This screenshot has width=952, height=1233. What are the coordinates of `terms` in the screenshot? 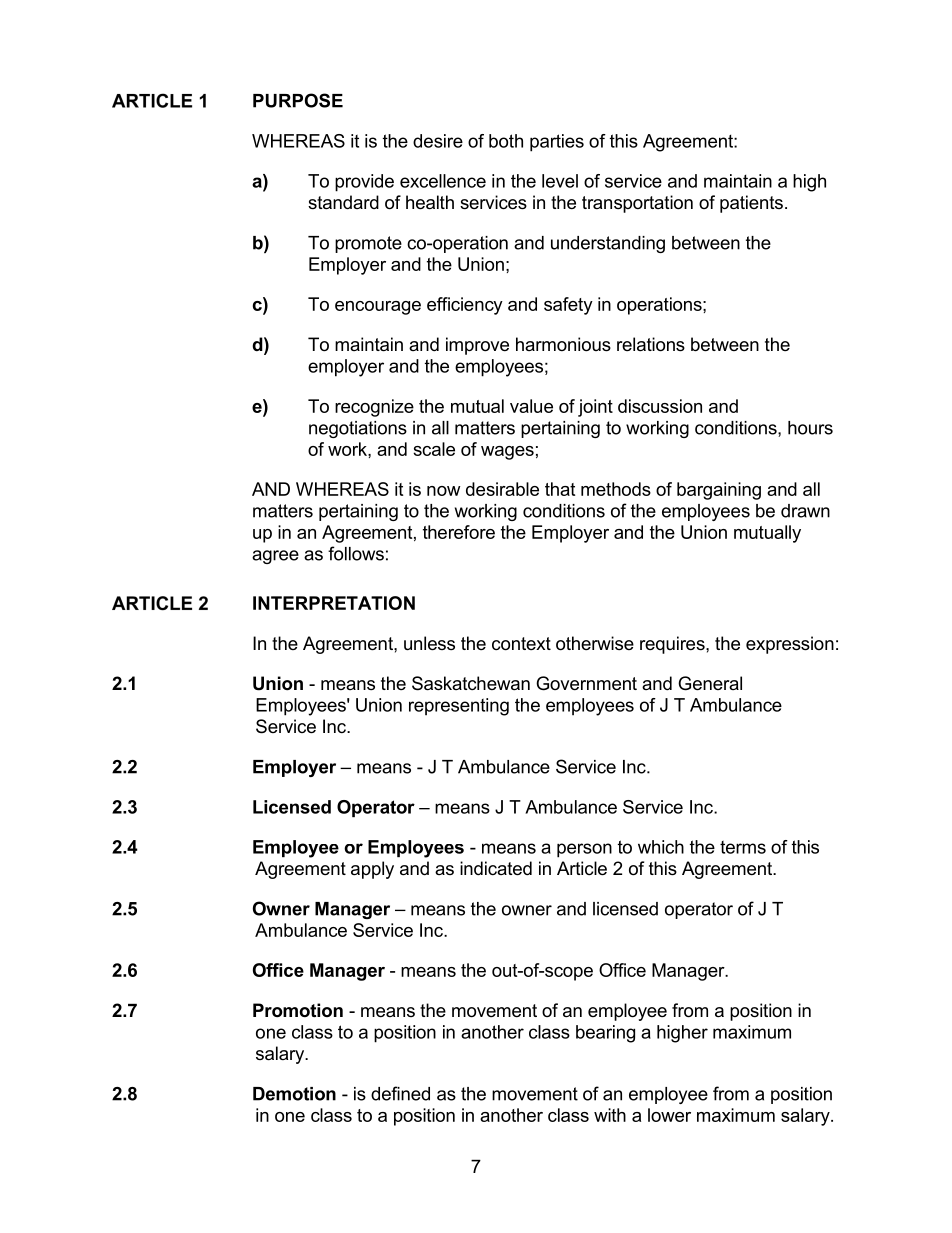 It's located at (743, 847).
